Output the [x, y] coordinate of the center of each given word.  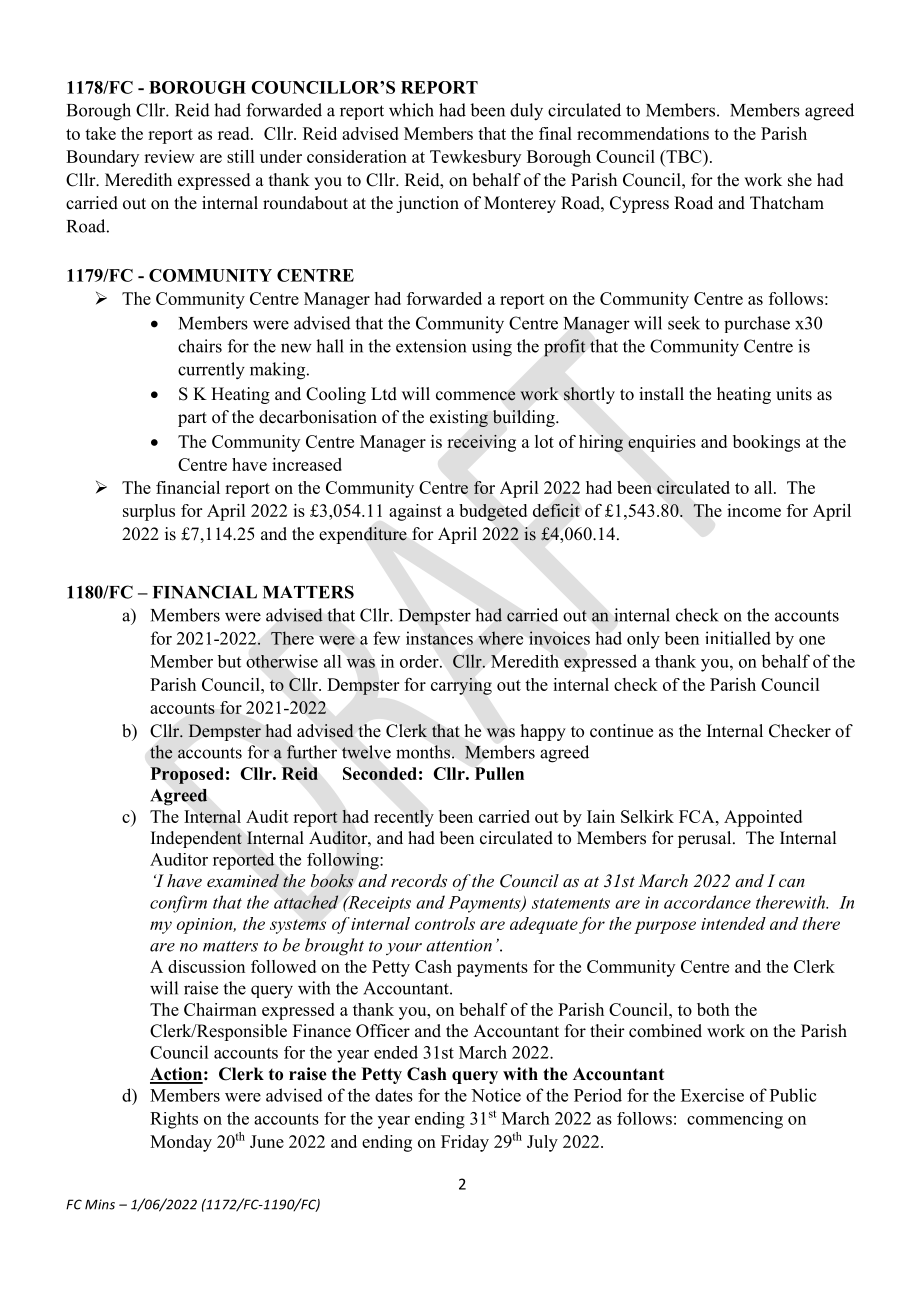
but [229, 661]
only [643, 640]
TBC [684, 158]
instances [439, 638]
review [169, 156]
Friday [465, 1143]
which [411, 110]
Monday [181, 1143]
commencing [735, 1120]
